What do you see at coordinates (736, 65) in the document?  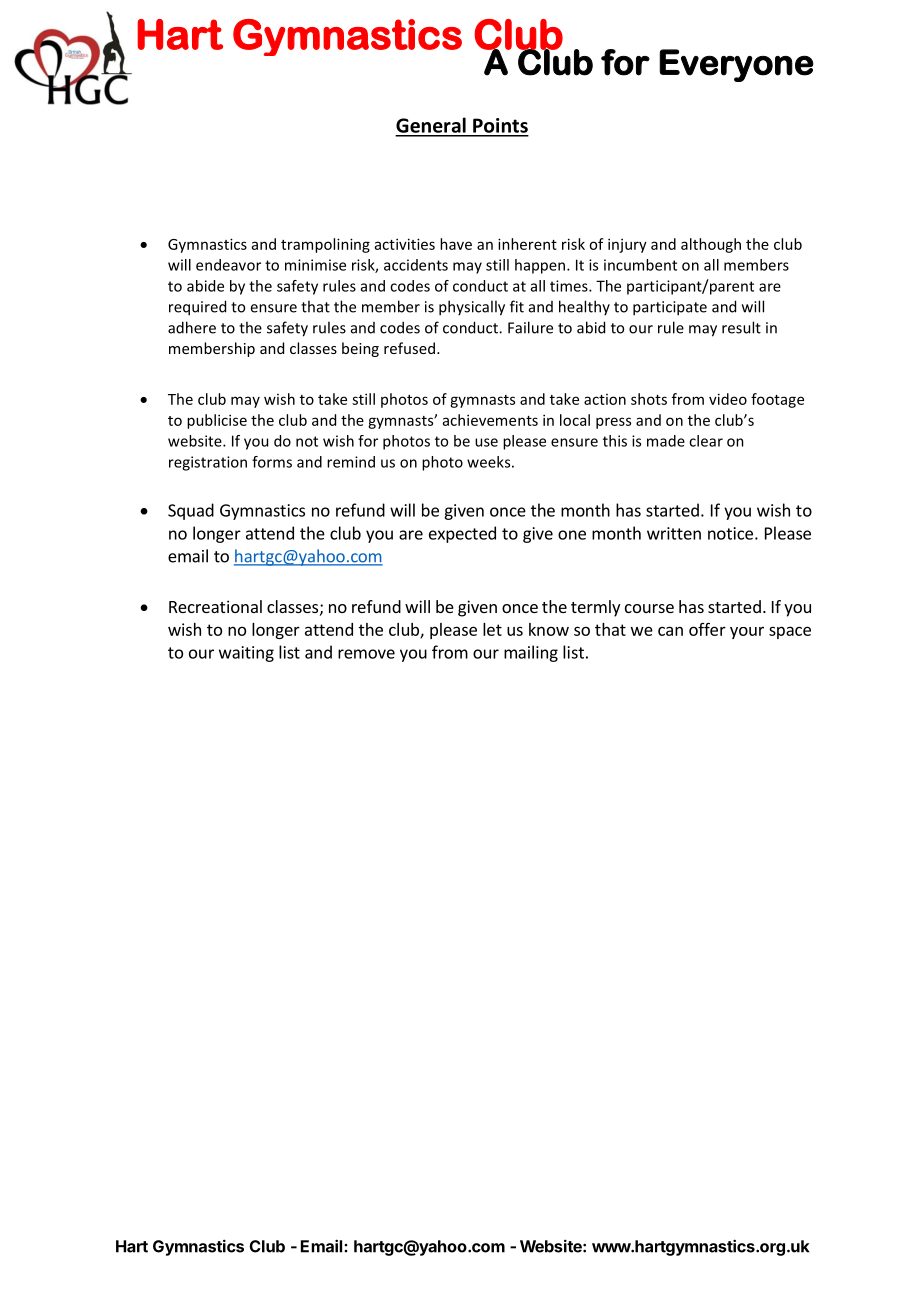 I see `Everyone` at bounding box center [736, 65].
